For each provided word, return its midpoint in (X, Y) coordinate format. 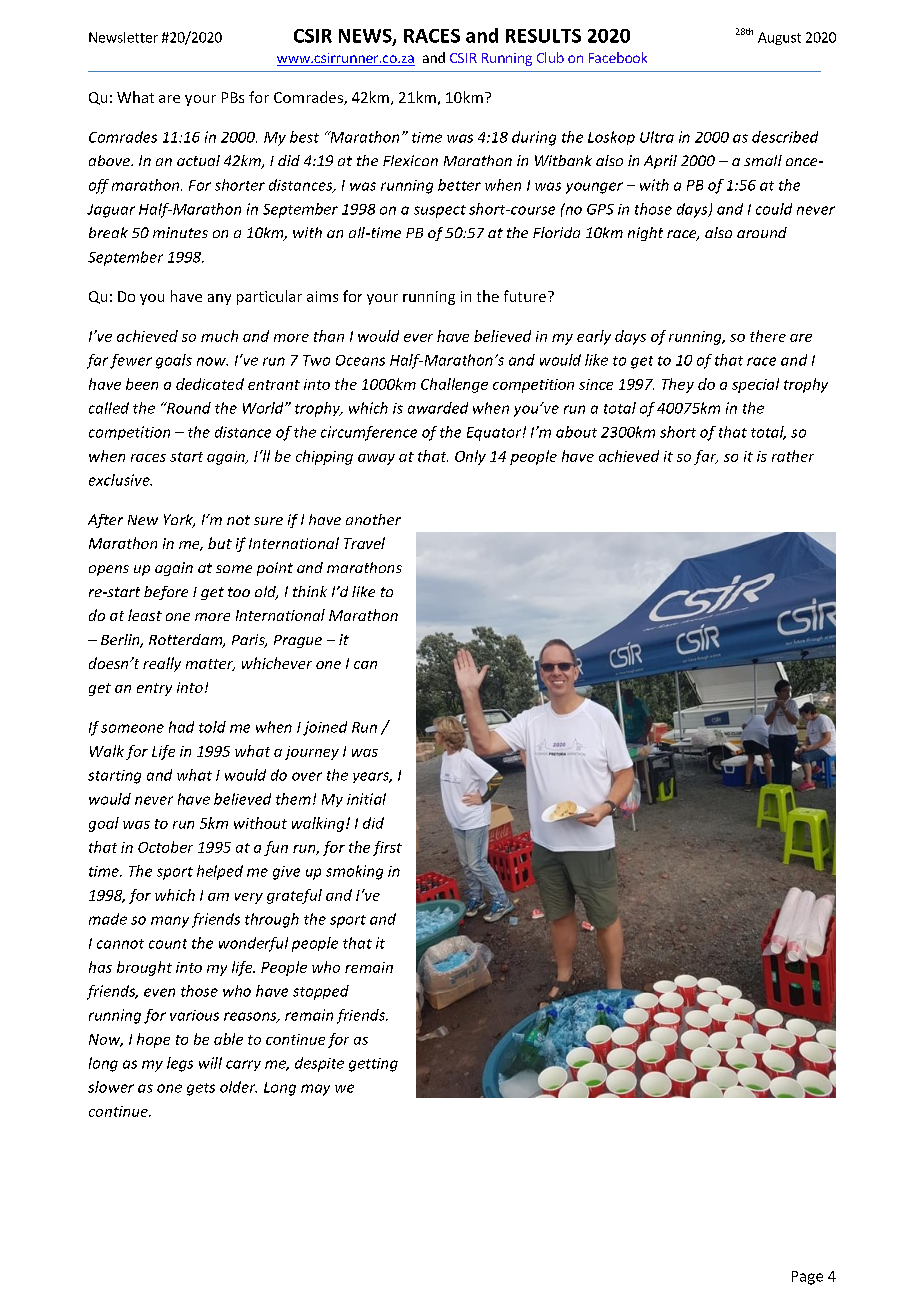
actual (198, 160)
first (387, 848)
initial (366, 799)
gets (201, 1089)
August (779, 38)
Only (470, 457)
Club (550, 57)
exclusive (120, 480)
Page (807, 1278)
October (165, 847)
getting (373, 1065)
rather (793, 456)
